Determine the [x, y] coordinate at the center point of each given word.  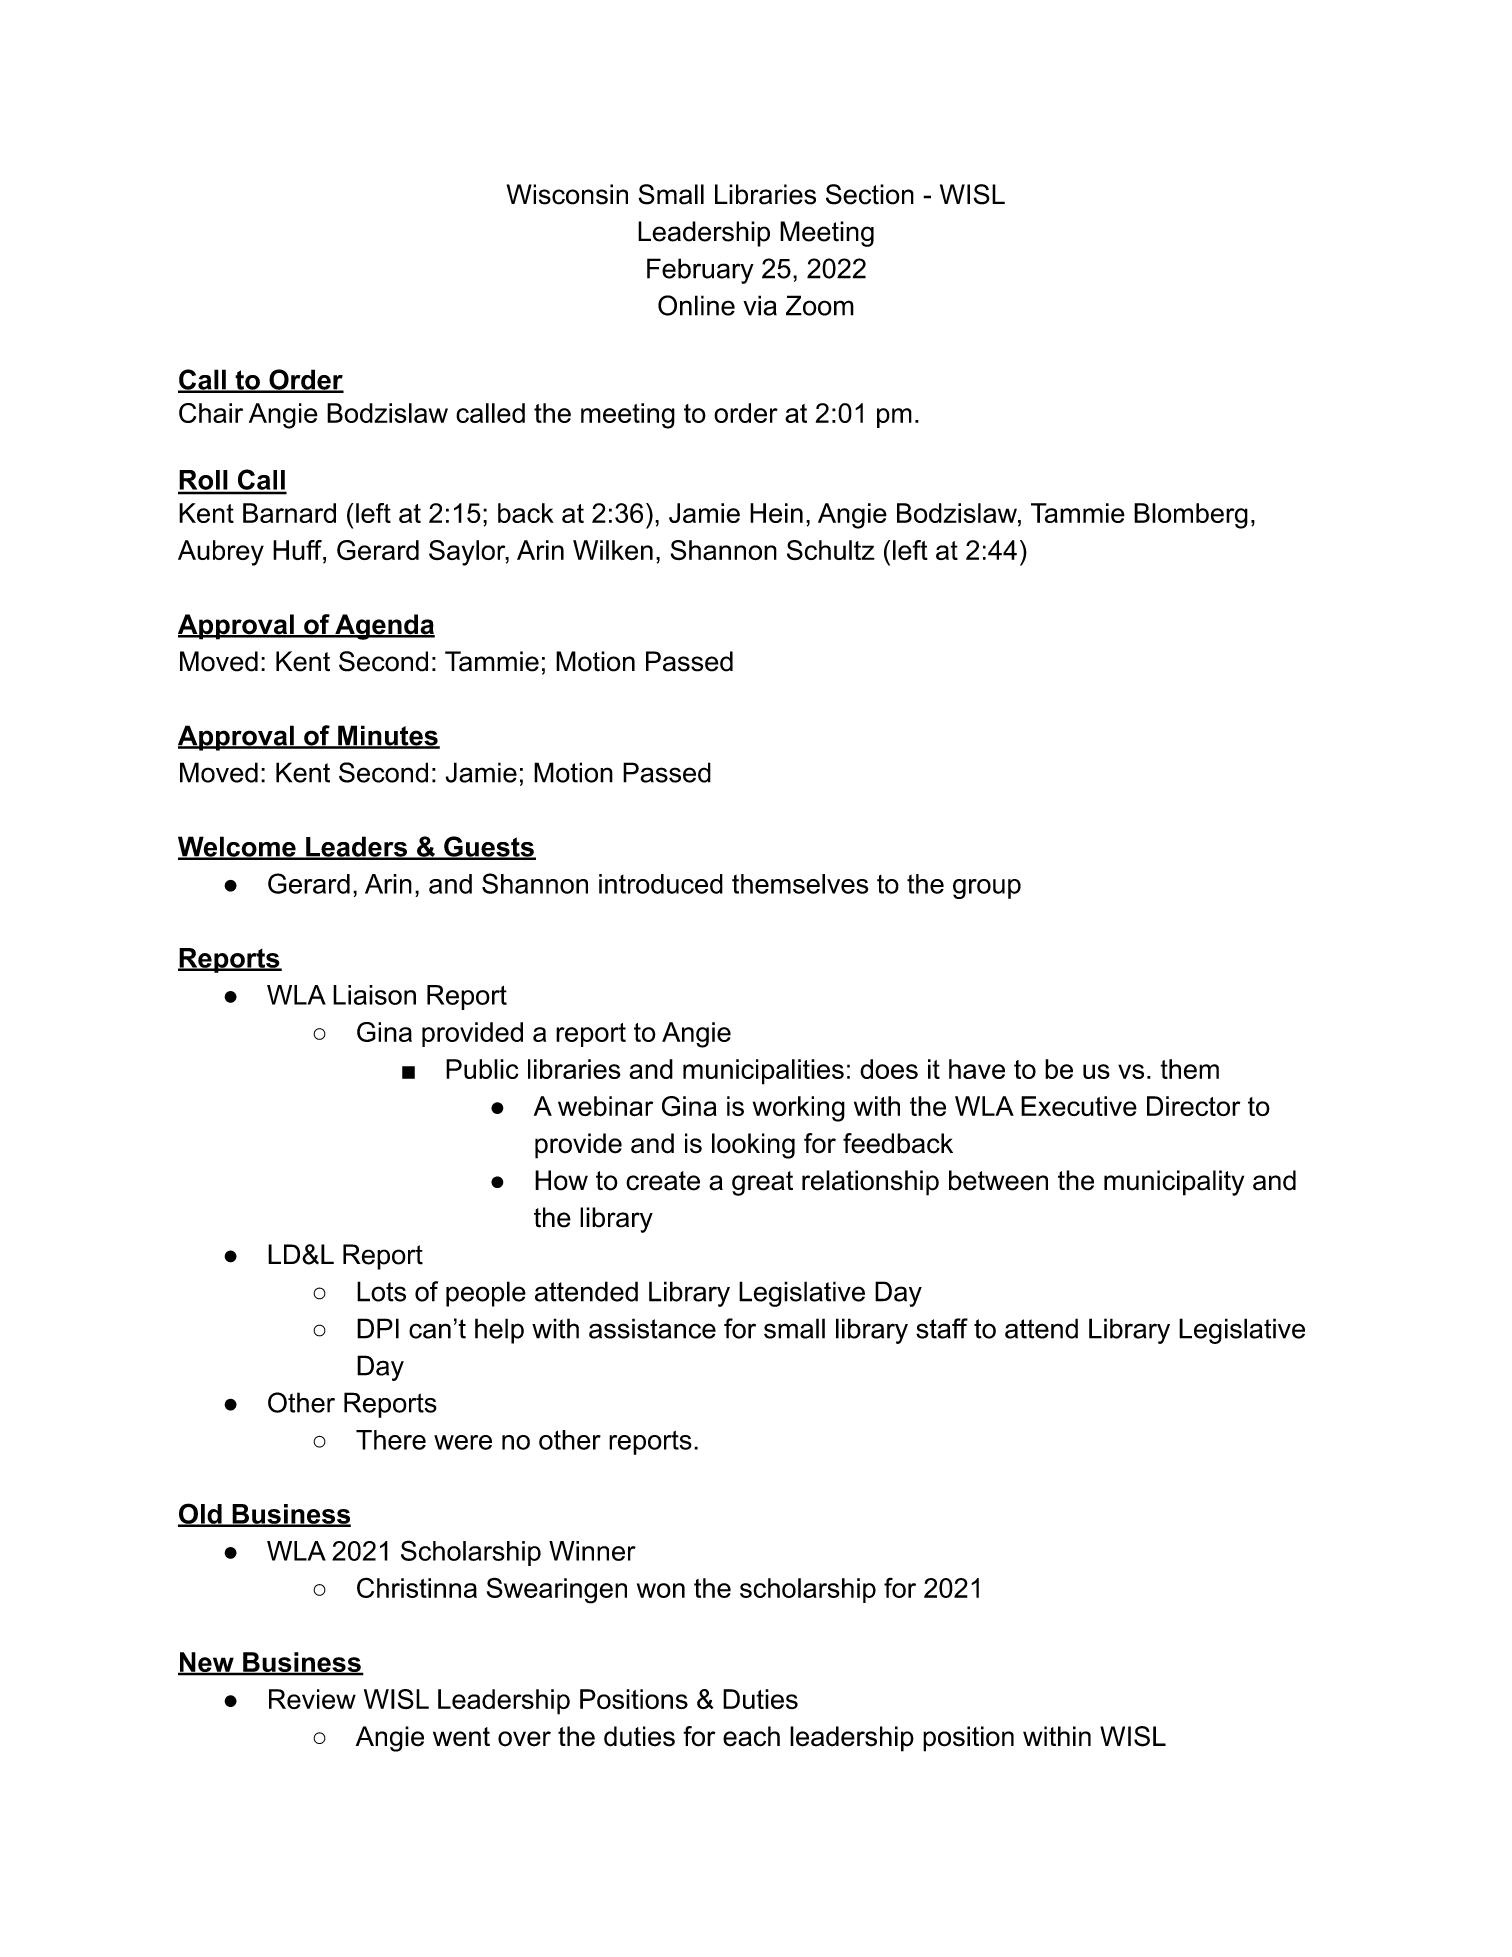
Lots [381, 1291]
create [663, 1181]
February [700, 271]
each [751, 1736]
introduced [661, 884]
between [998, 1180]
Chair [211, 413]
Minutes [388, 736]
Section [870, 194]
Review [312, 1699]
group [987, 889]
